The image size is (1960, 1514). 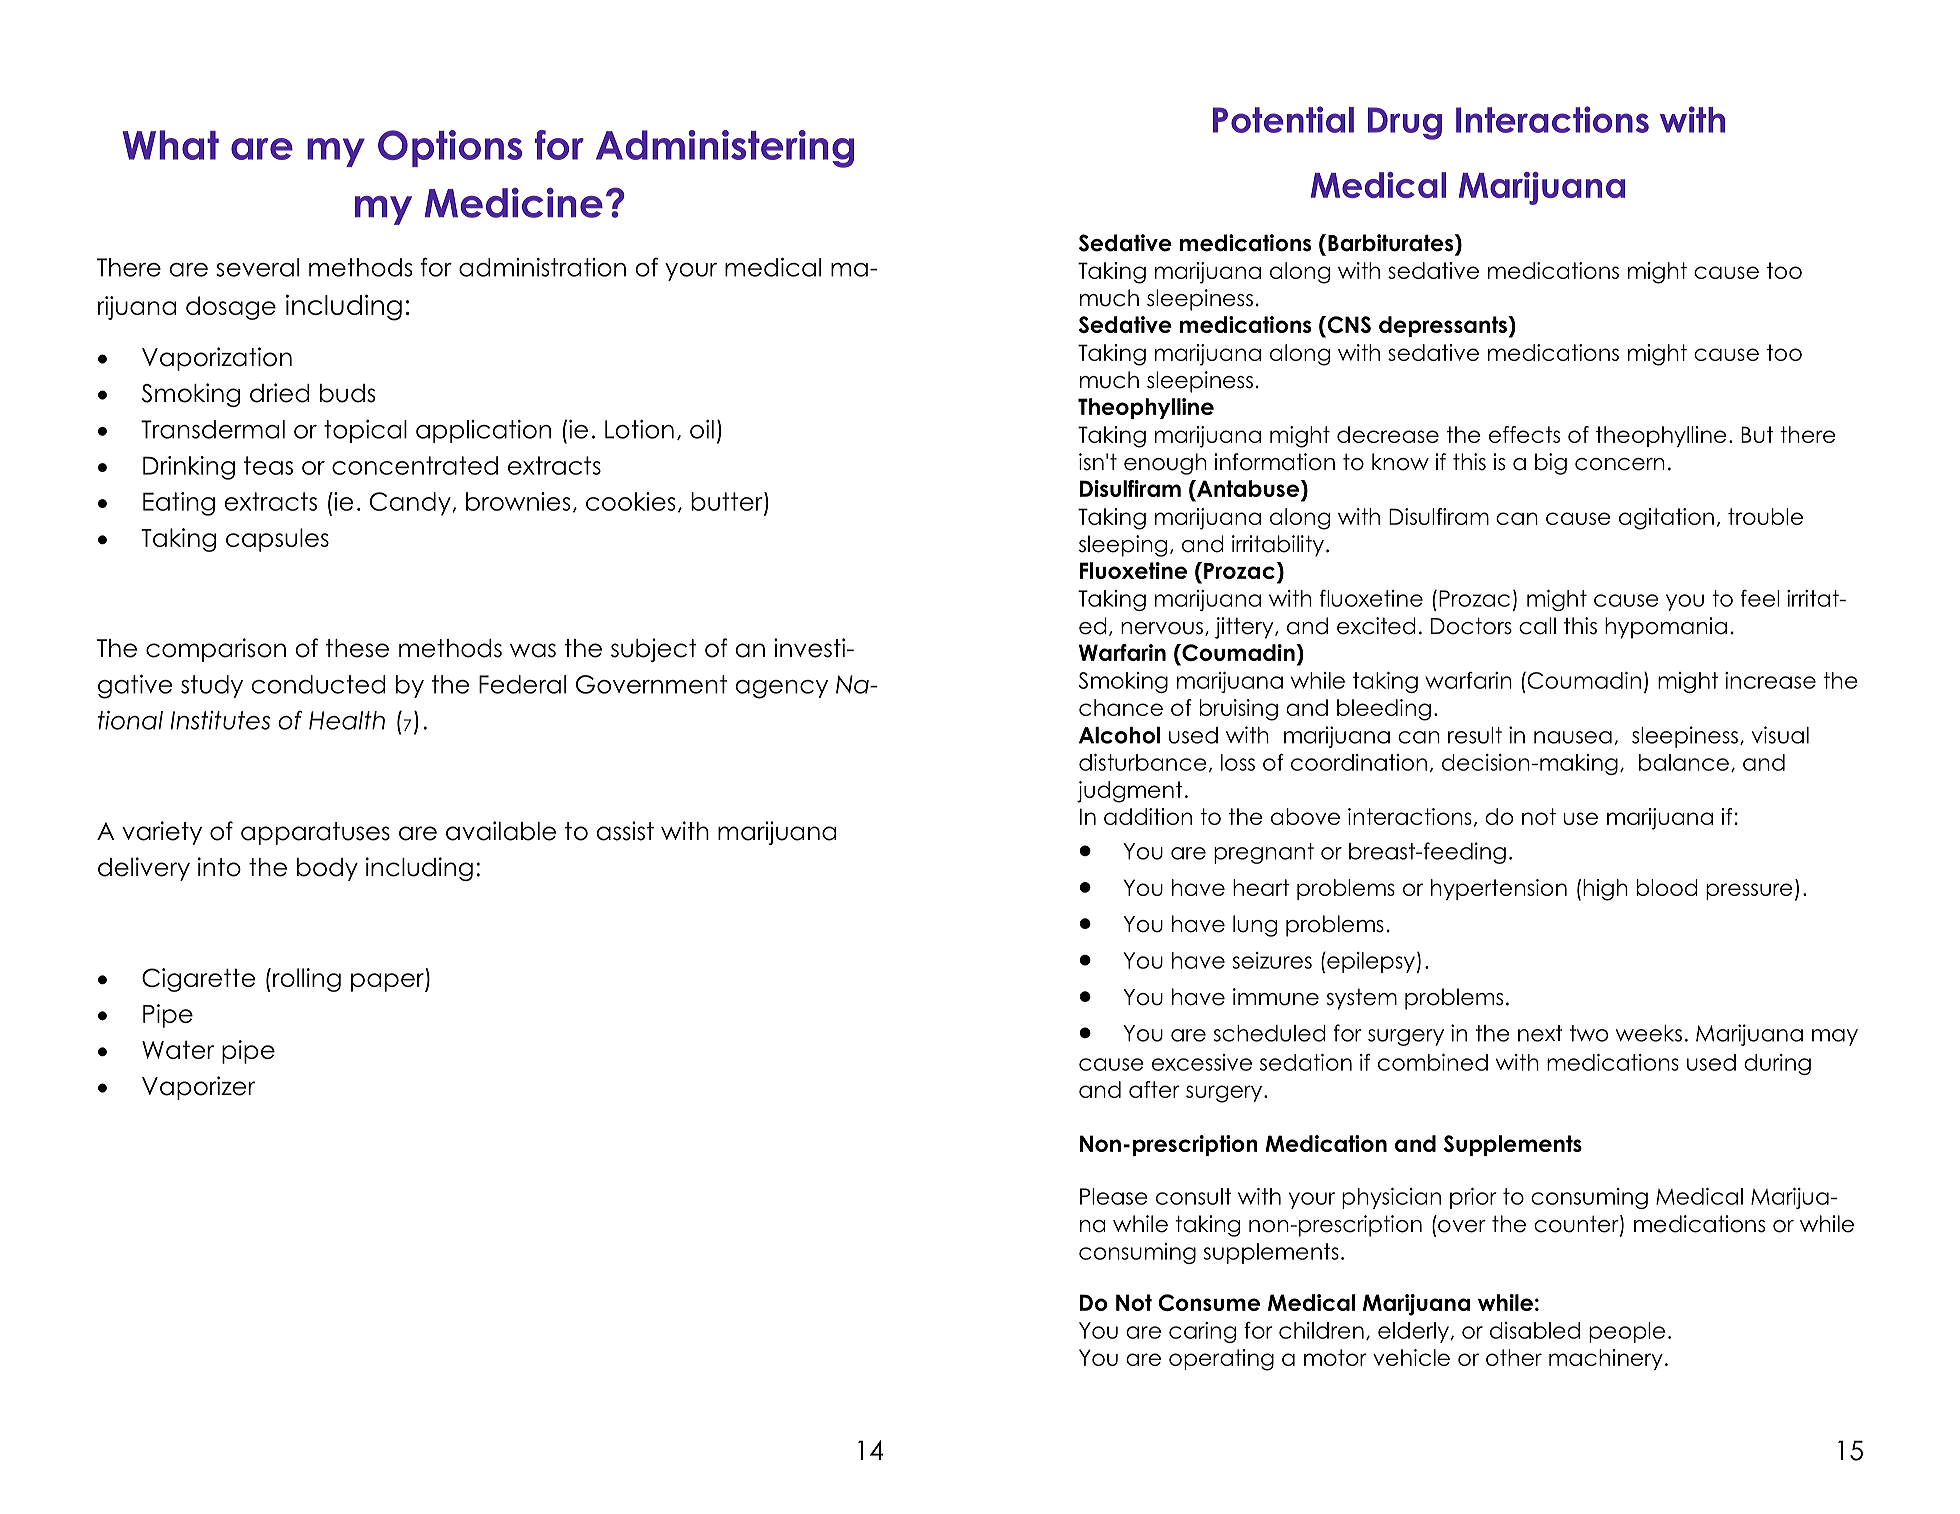 What do you see at coordinates (1649, 1033) in the screenshot?
I see `weeks` at bounding box center [1649, 1033].
